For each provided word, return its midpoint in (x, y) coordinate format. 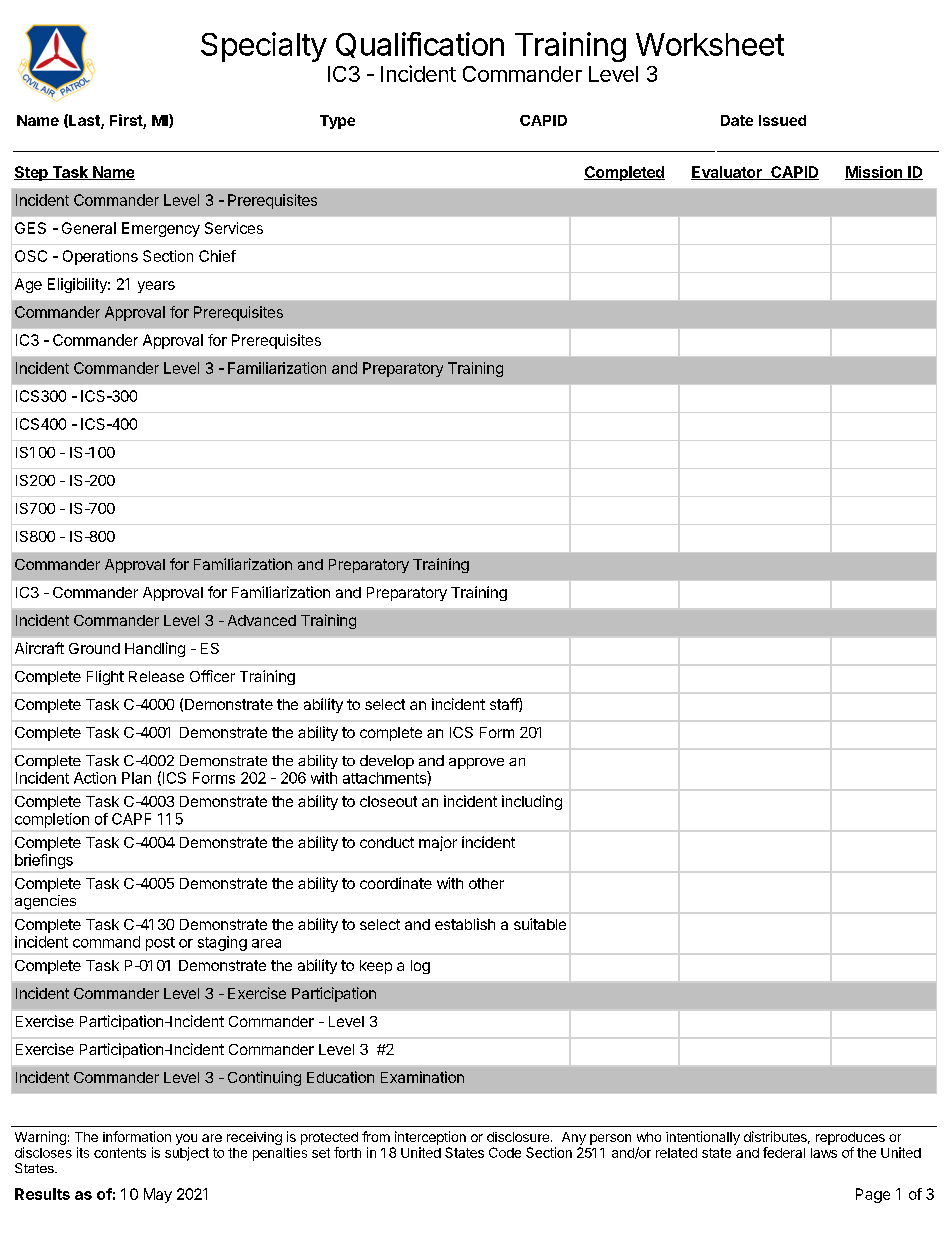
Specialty (264, 47)
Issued (782, 120)
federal (784, 1152)
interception (430, 1138)
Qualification (420, 45)
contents (120, 1153)
